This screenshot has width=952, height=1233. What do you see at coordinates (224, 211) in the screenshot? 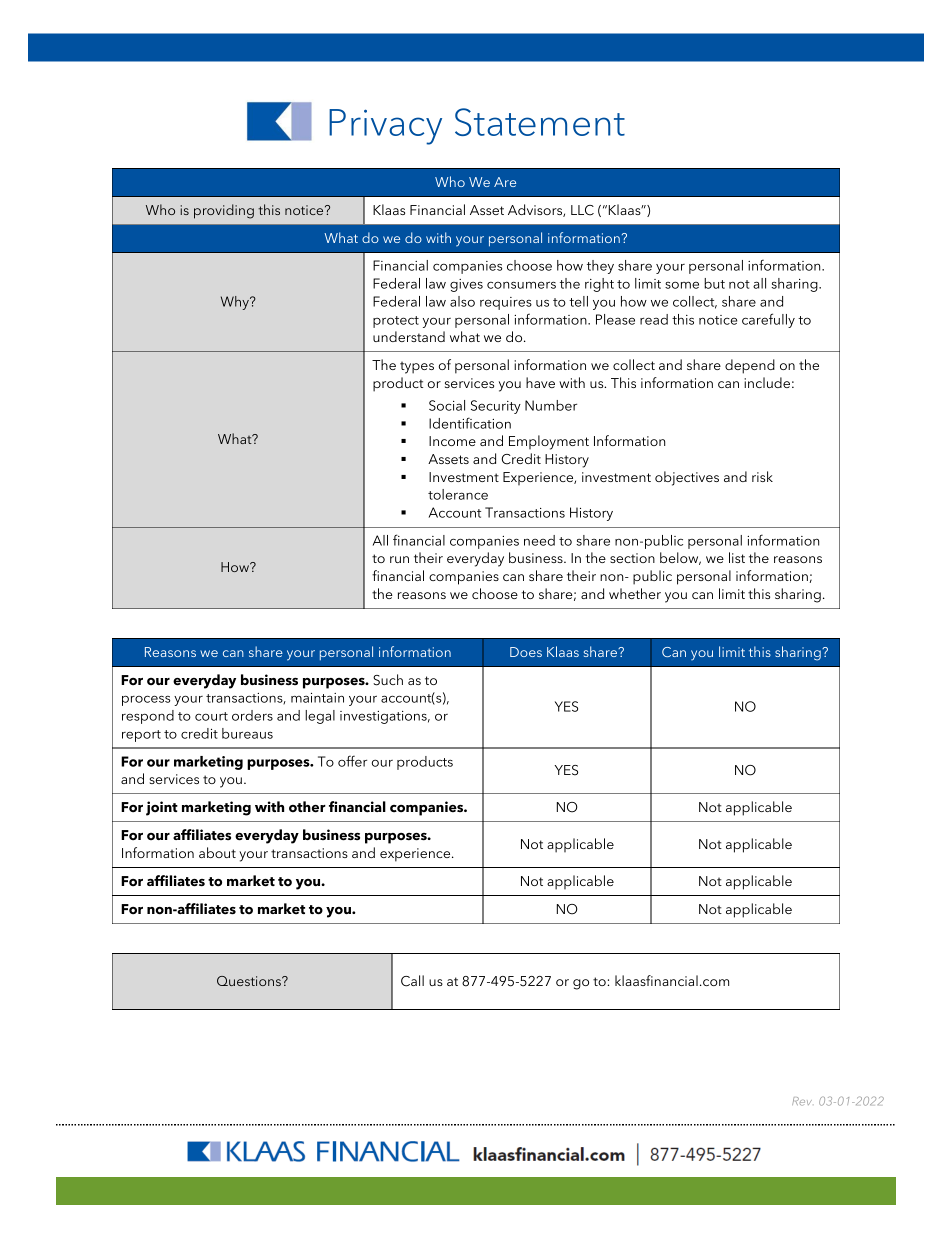
I see `providing` at bounding box center [224, 211].
